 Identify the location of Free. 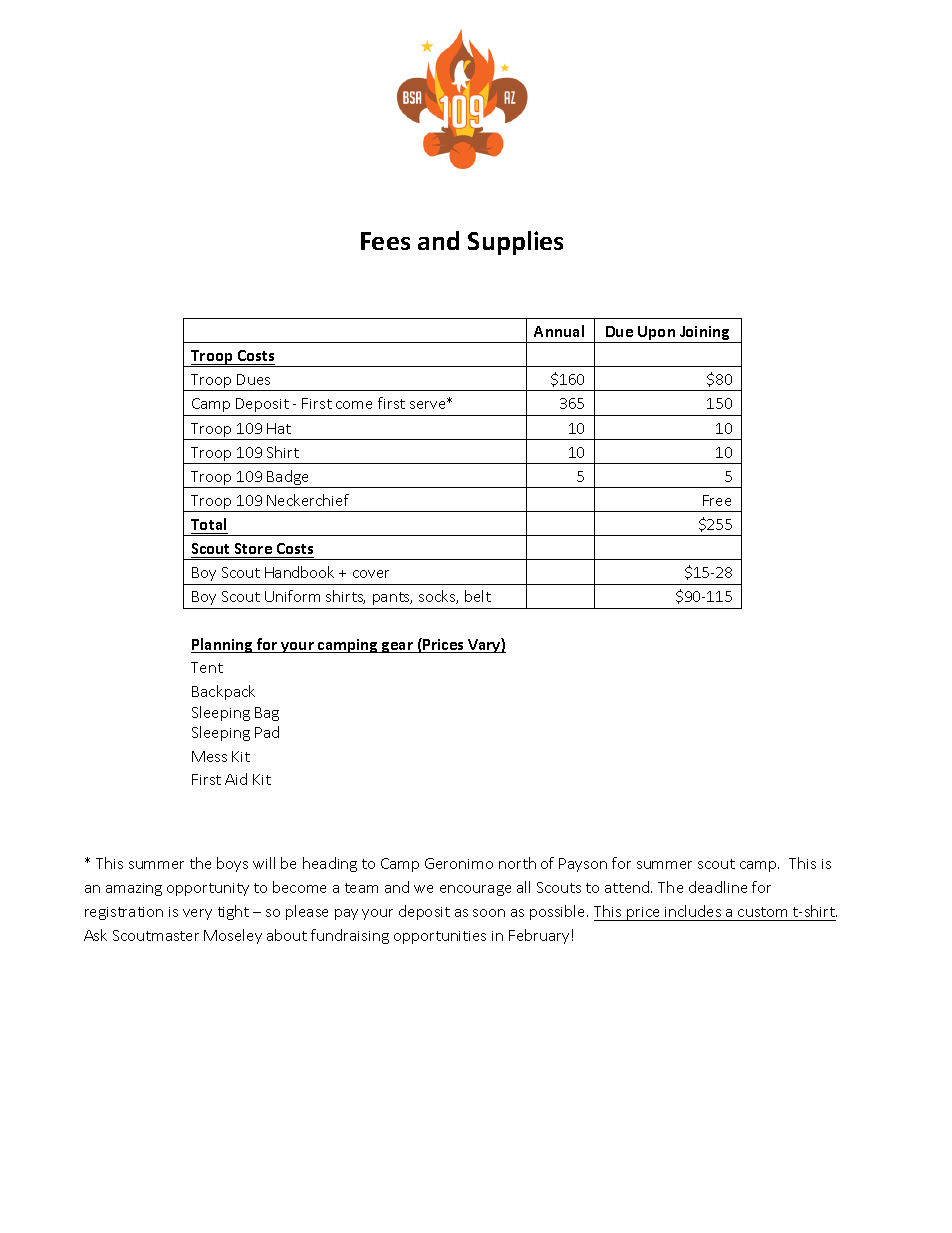
(717, 500).
